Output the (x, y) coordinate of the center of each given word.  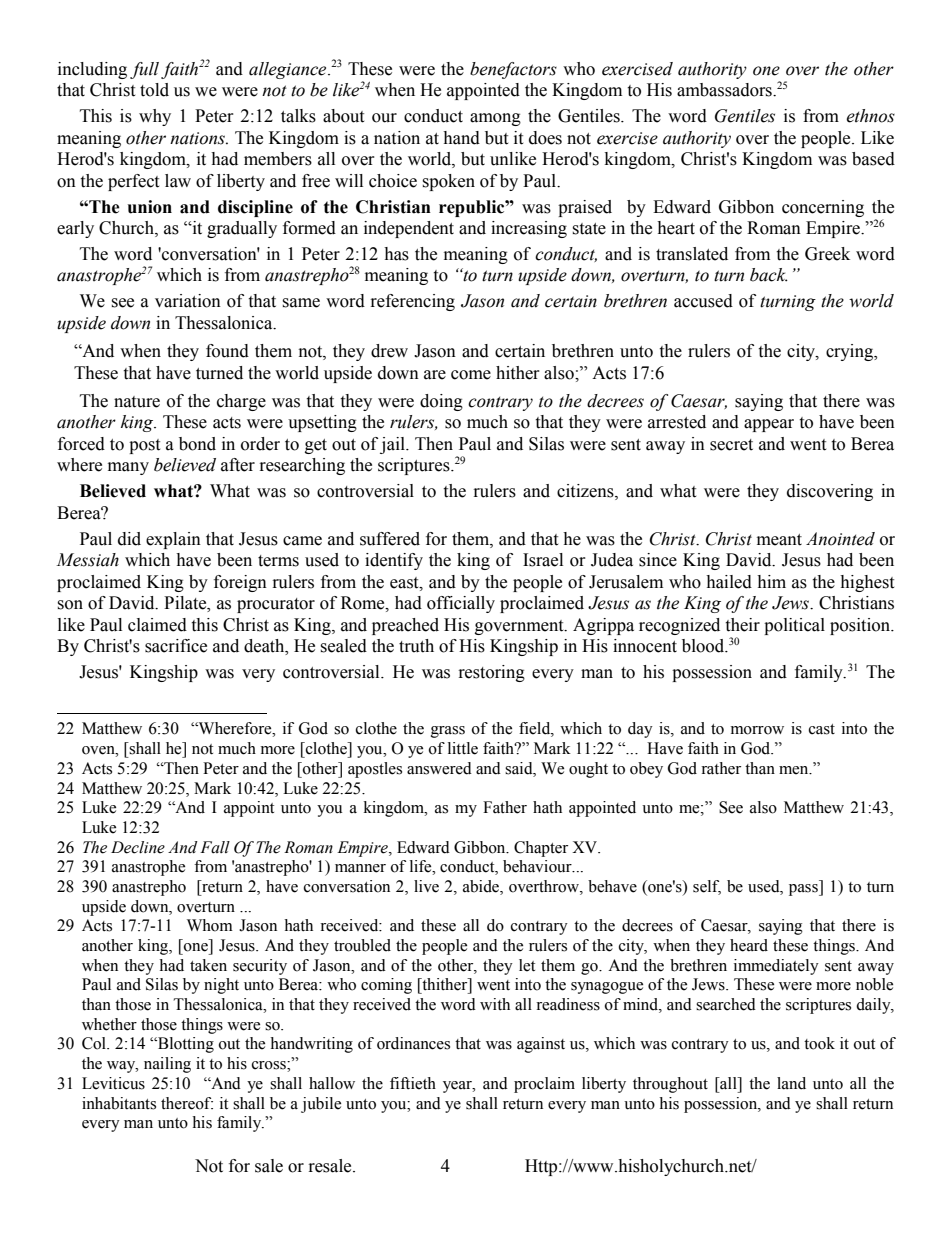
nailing (167, 1065)
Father (505, 807)
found (227, 351)
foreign (240, 583)
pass (804, 890)
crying (851, 352)
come (471, 375)
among (495, 119)
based (873, 159)
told (154, 90)
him (771, 581)
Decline (138, 847)
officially (461, 604)
